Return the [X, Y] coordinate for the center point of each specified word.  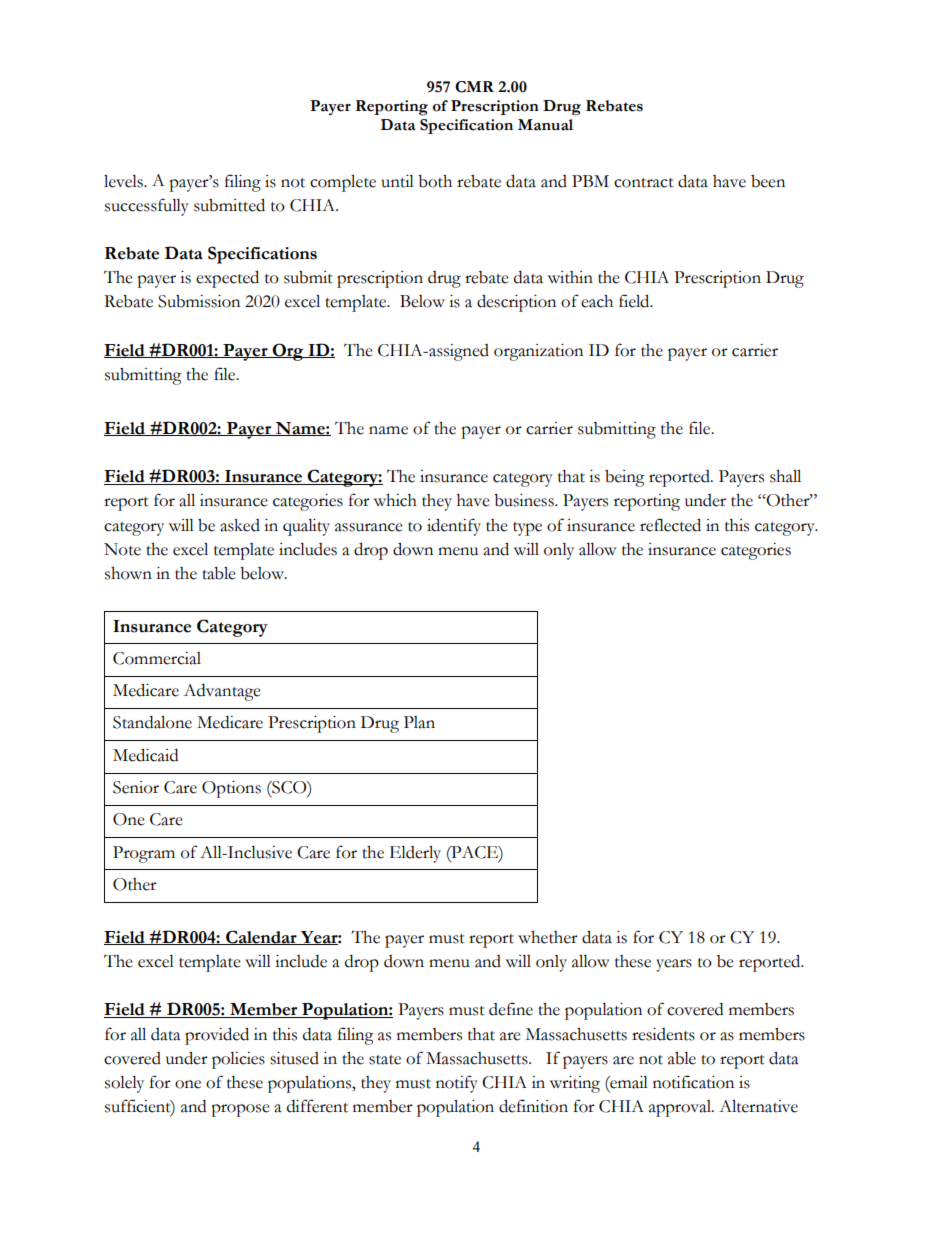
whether [548, 937]
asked [240, 525]
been [768, 181]
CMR [474, 87]
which [395, 500]
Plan [419, 722]
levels [124, 181]
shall [785, 476]
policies [238, 1060]
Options [231, 789]
